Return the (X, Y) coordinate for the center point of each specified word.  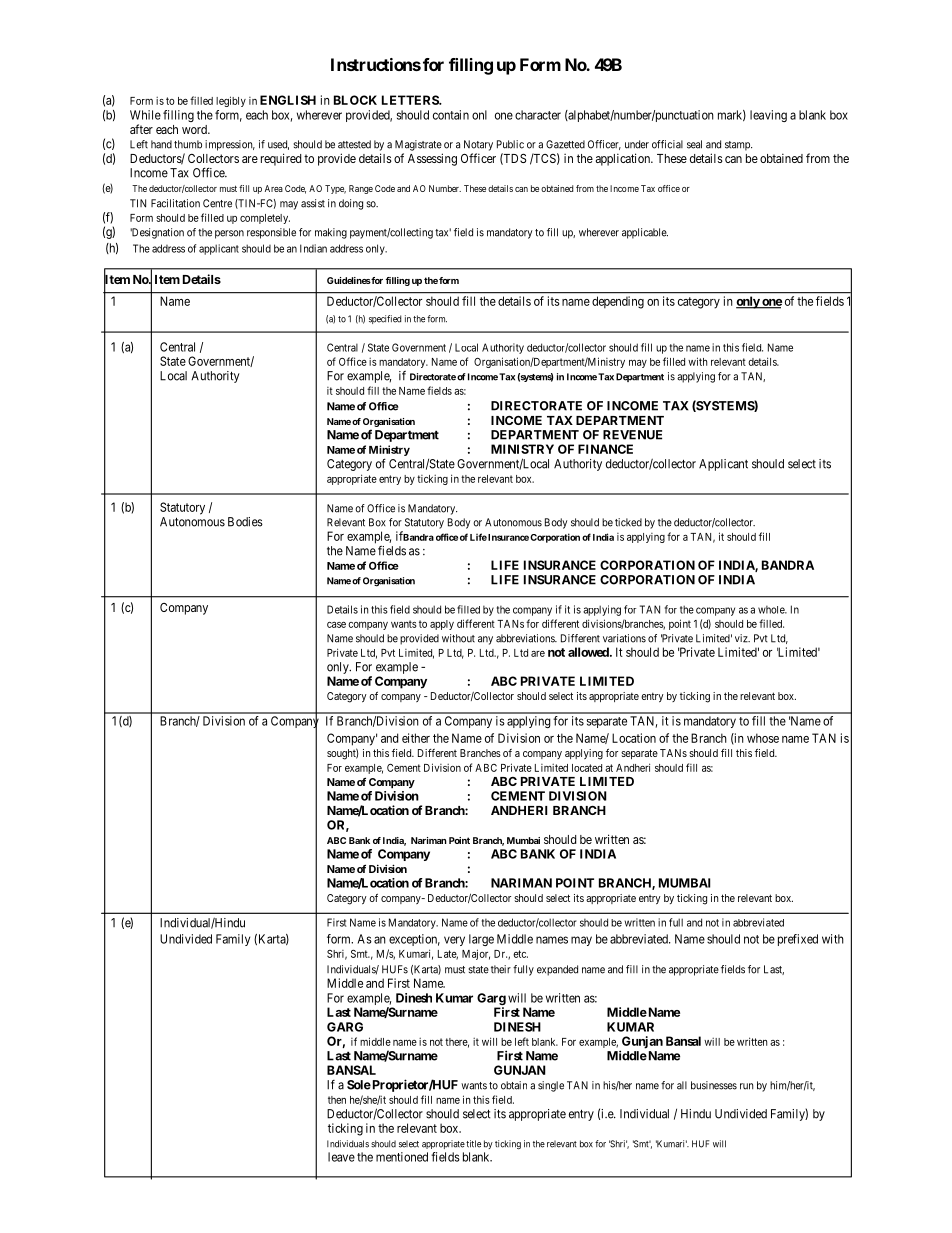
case (336, 625)
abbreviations (526, 638)
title (473, 1144)
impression (230, 145)
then (337, 1100)
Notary (478, 145)
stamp (738, 146)
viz (742, 638)
